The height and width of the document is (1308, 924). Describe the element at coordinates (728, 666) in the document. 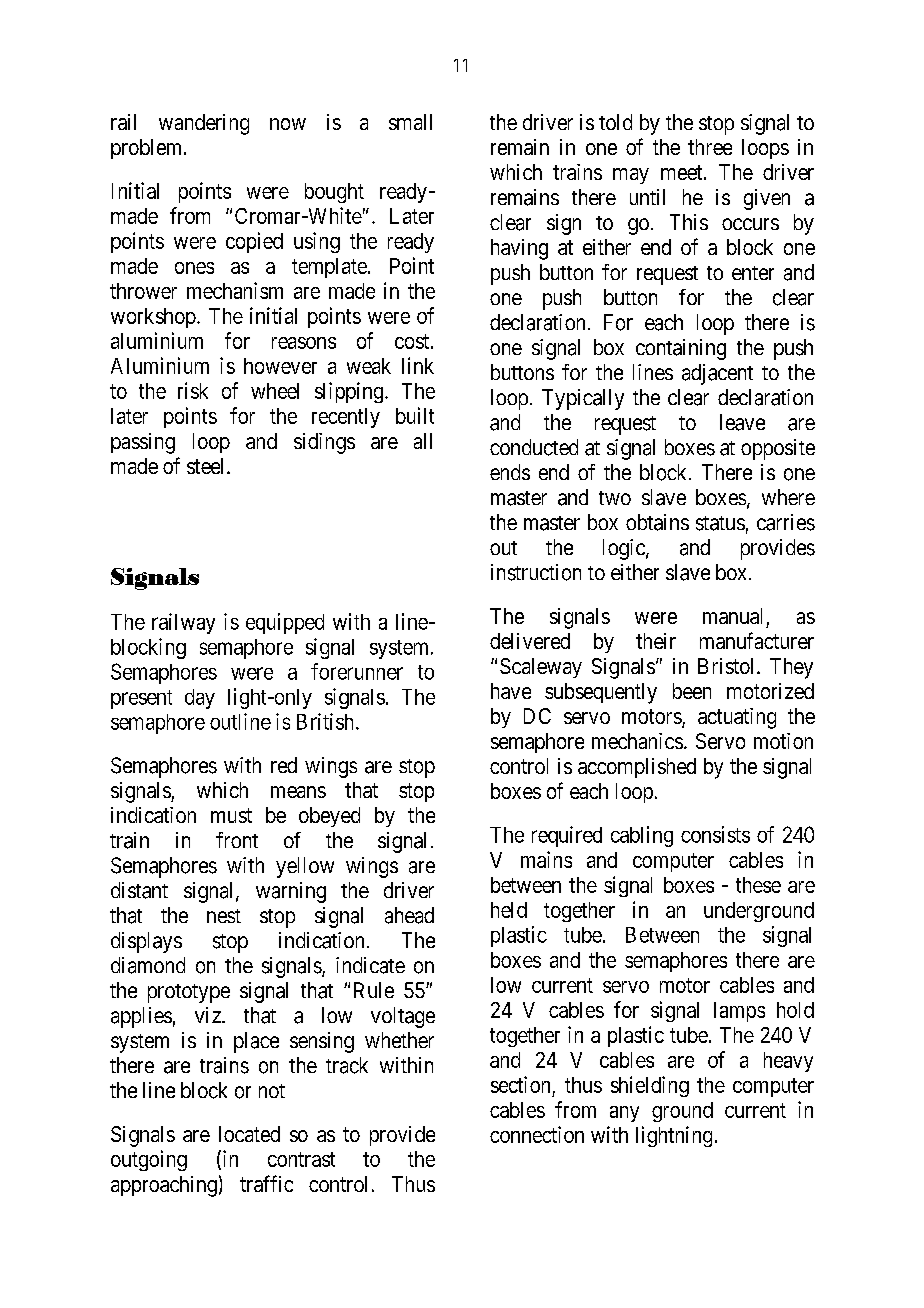

I see `Bristol` at that location.
